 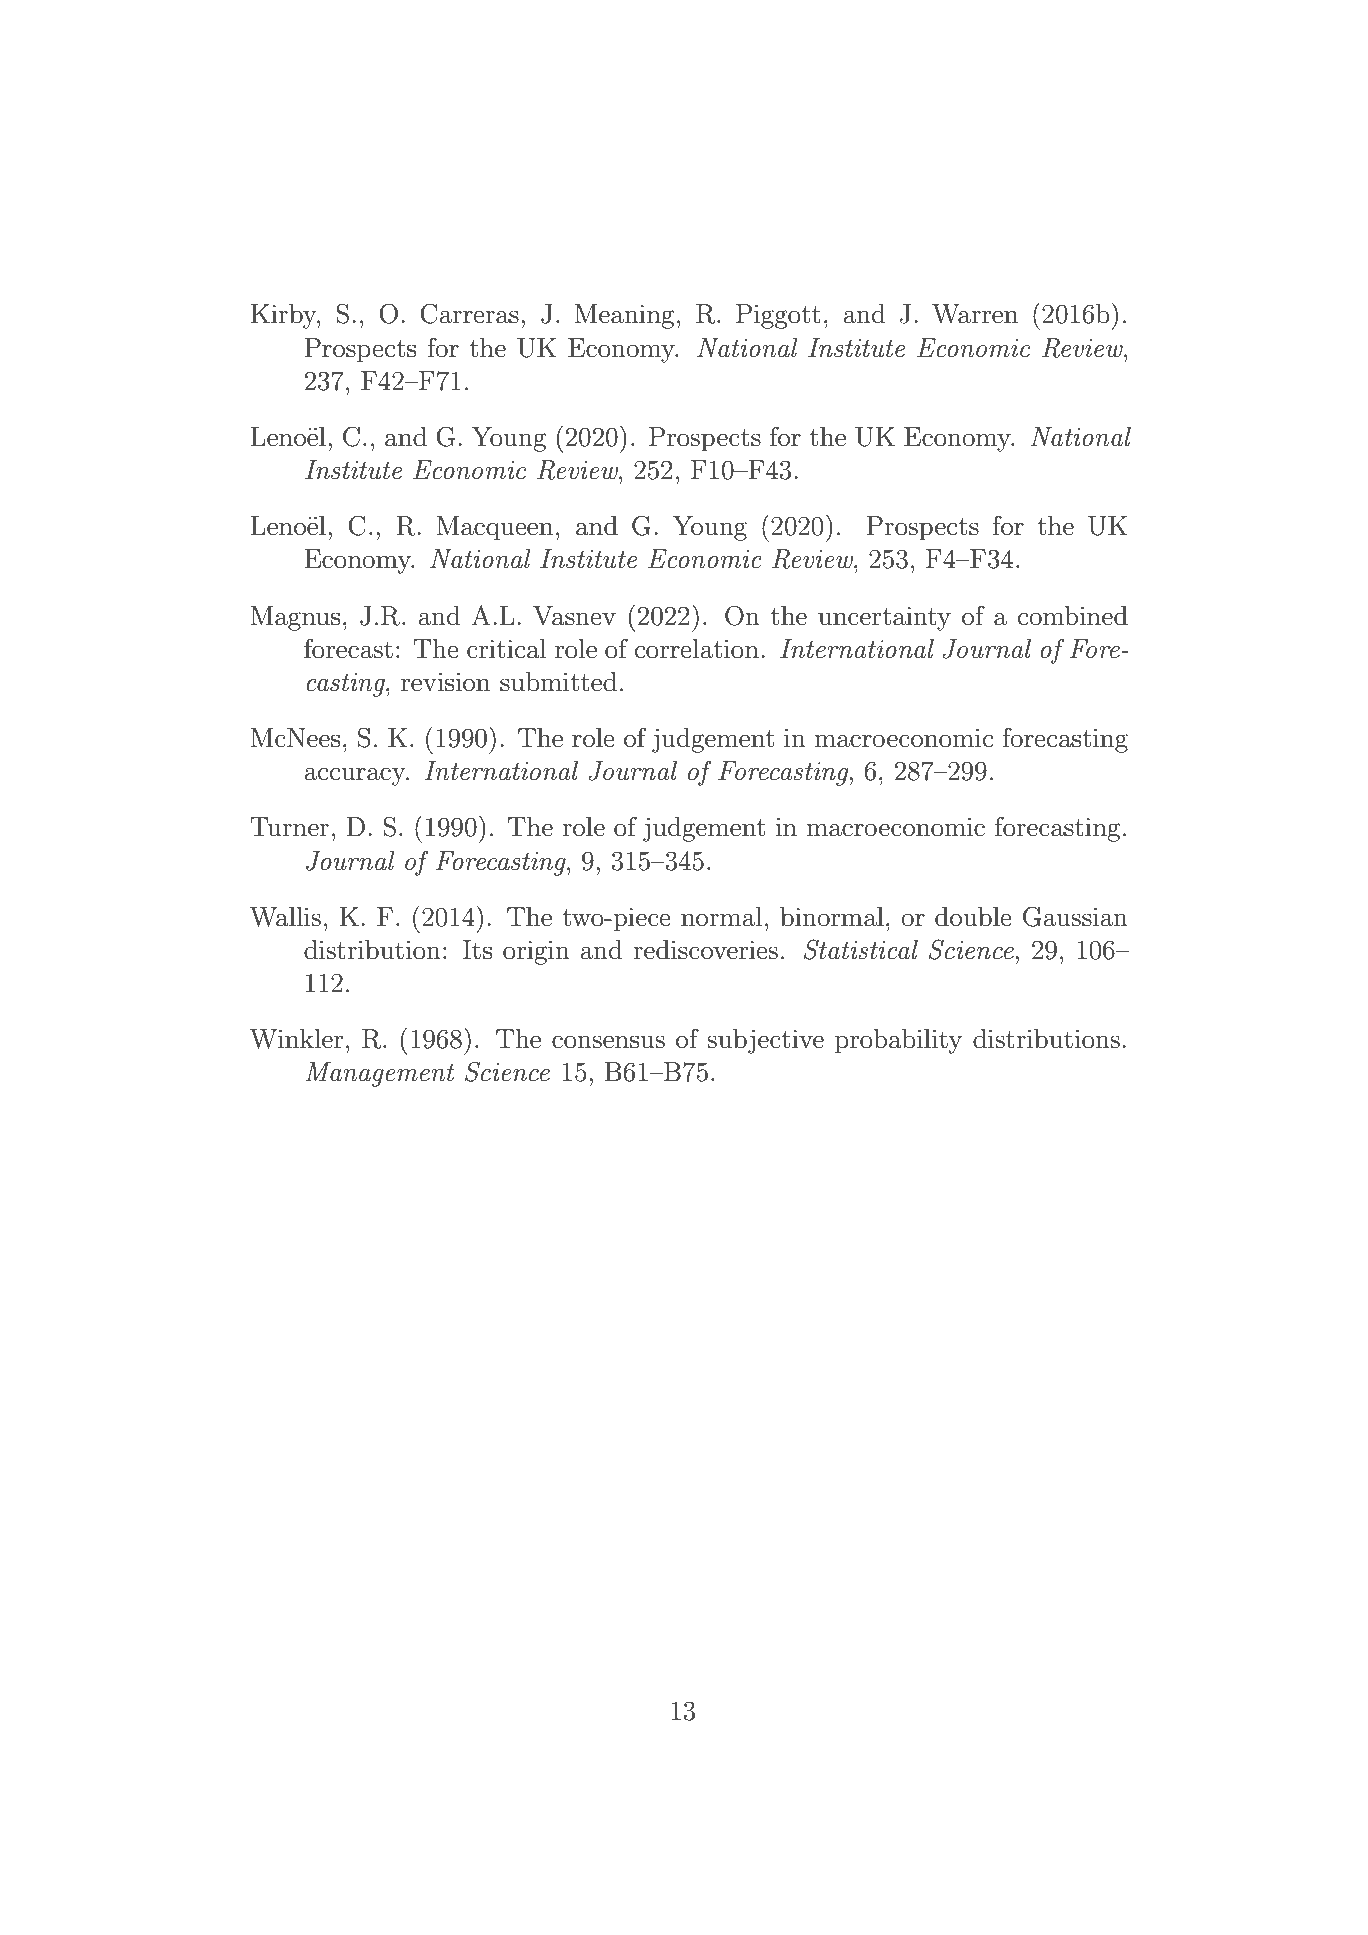 What do you see at coordinates (380, 1074) in the page?
I see `Management` at bounding box center [380, 1074].
